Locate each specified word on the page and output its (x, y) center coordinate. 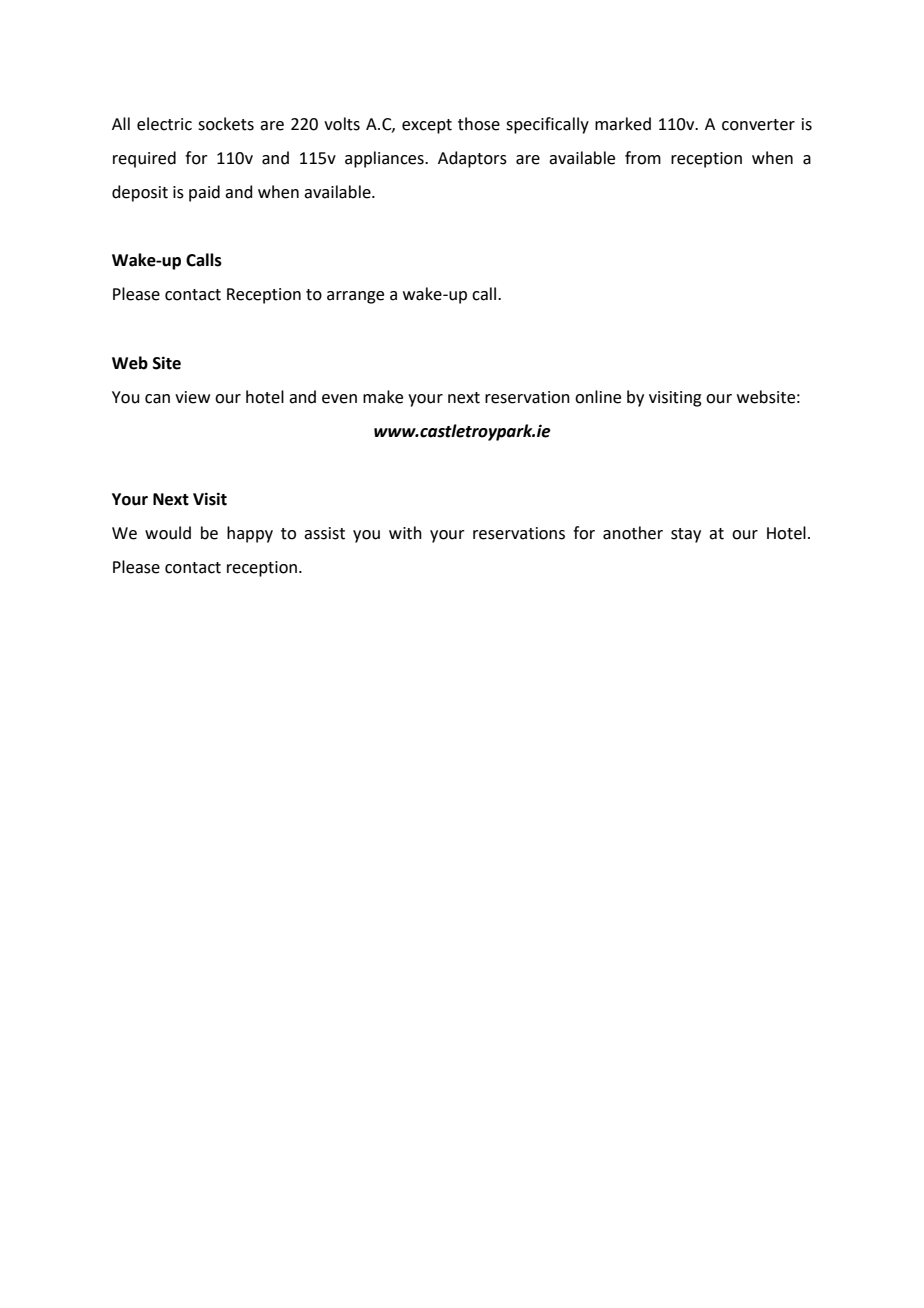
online (598, 397)
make (383, 397)
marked (623, 124)
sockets (226, 124)
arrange (355, 297)
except (427, 126)
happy (250, 534)
